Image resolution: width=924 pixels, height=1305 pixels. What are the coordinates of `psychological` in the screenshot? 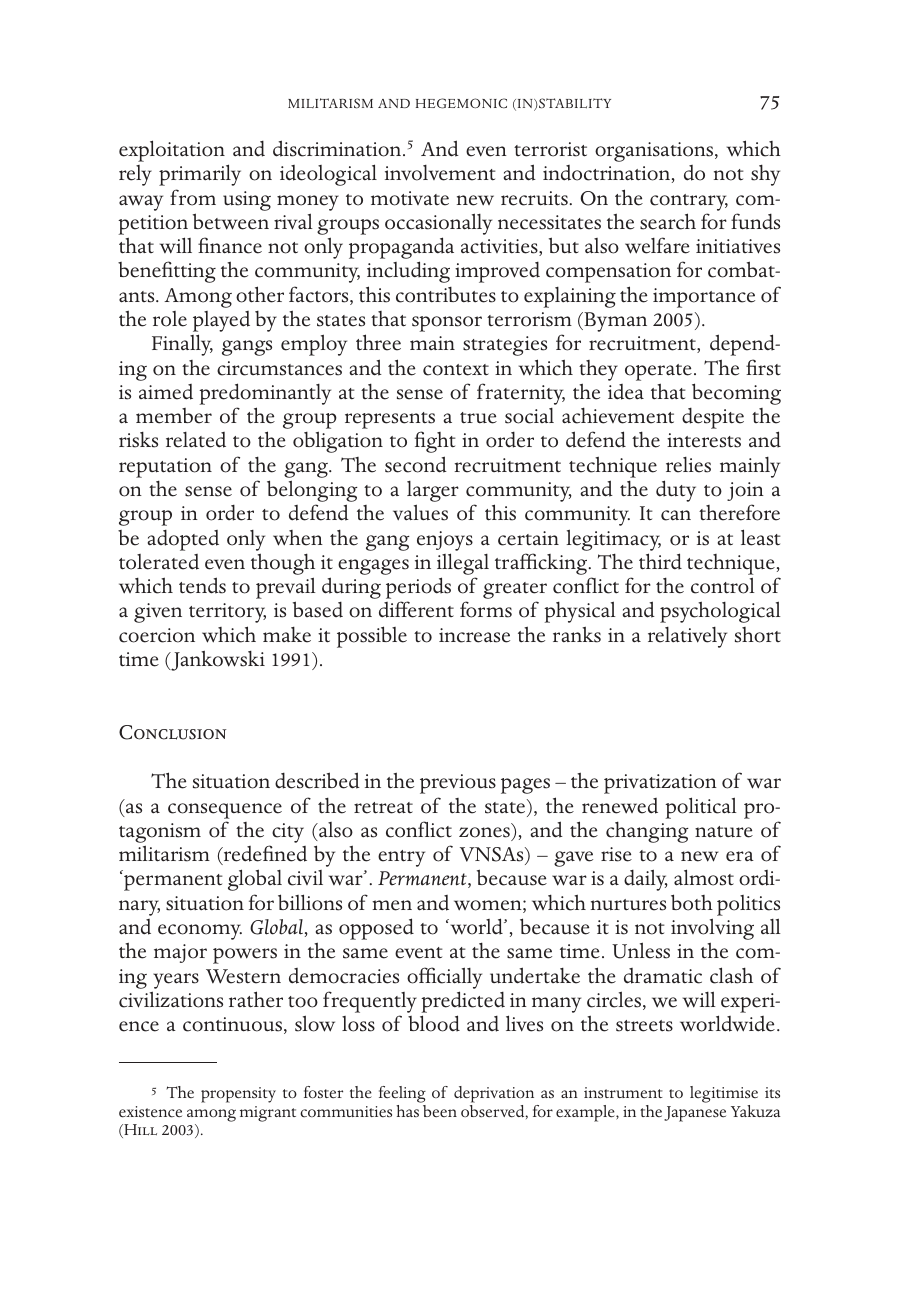 It's located at (720, 612).
